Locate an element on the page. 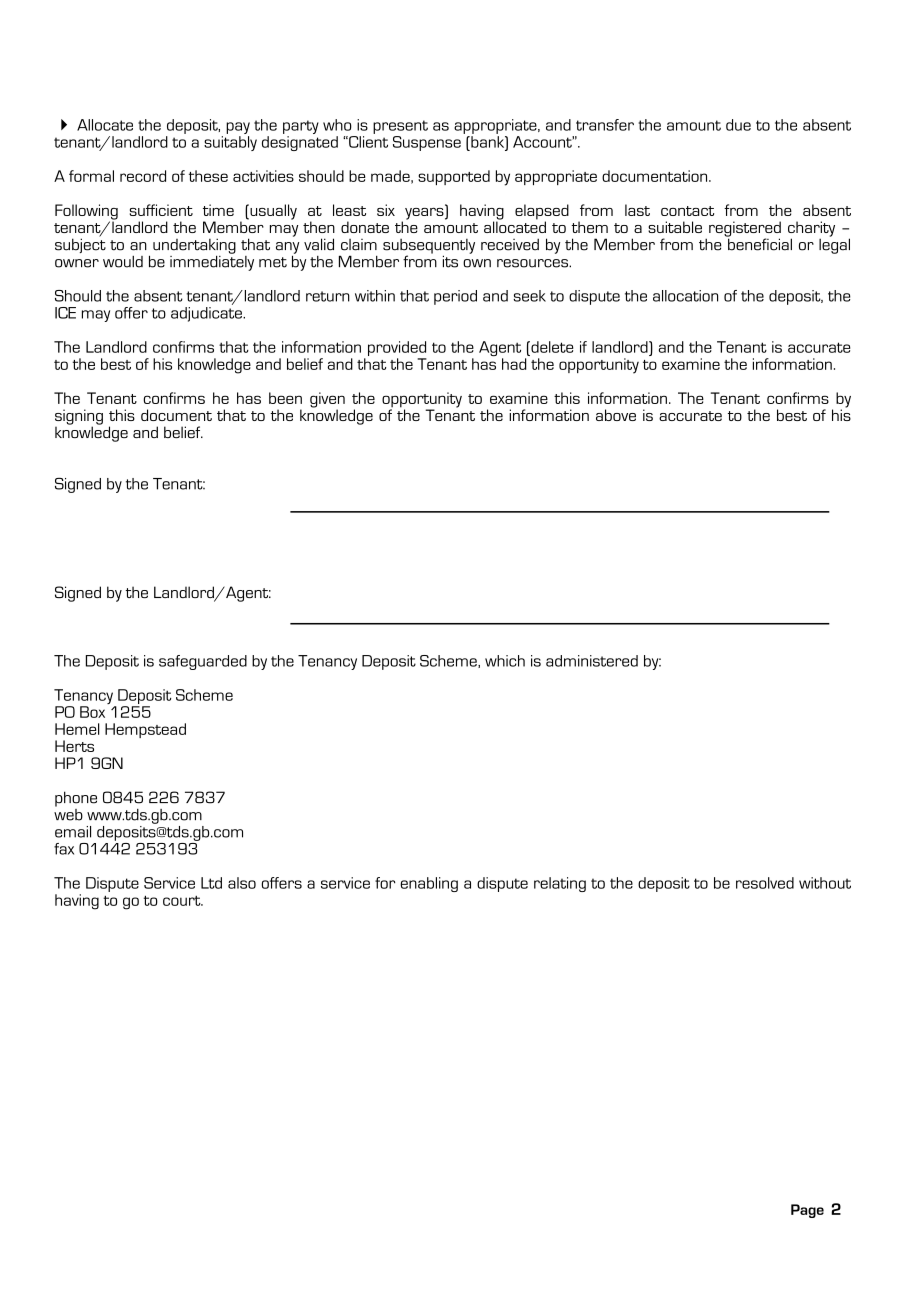 The width and height of the page is (924, 1308). due is located at coordinates (738, 125).
